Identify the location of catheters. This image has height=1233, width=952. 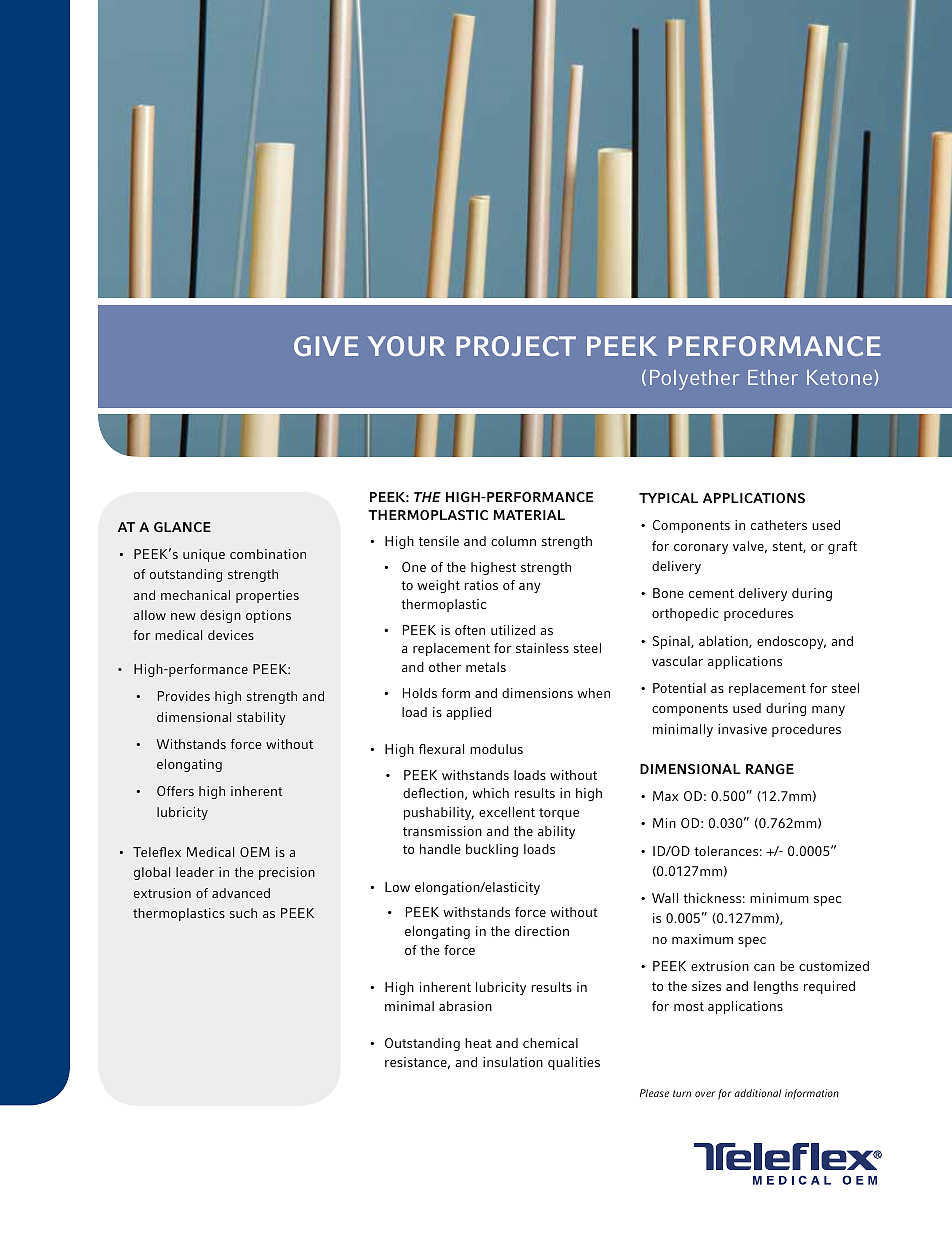
(779, 525).
